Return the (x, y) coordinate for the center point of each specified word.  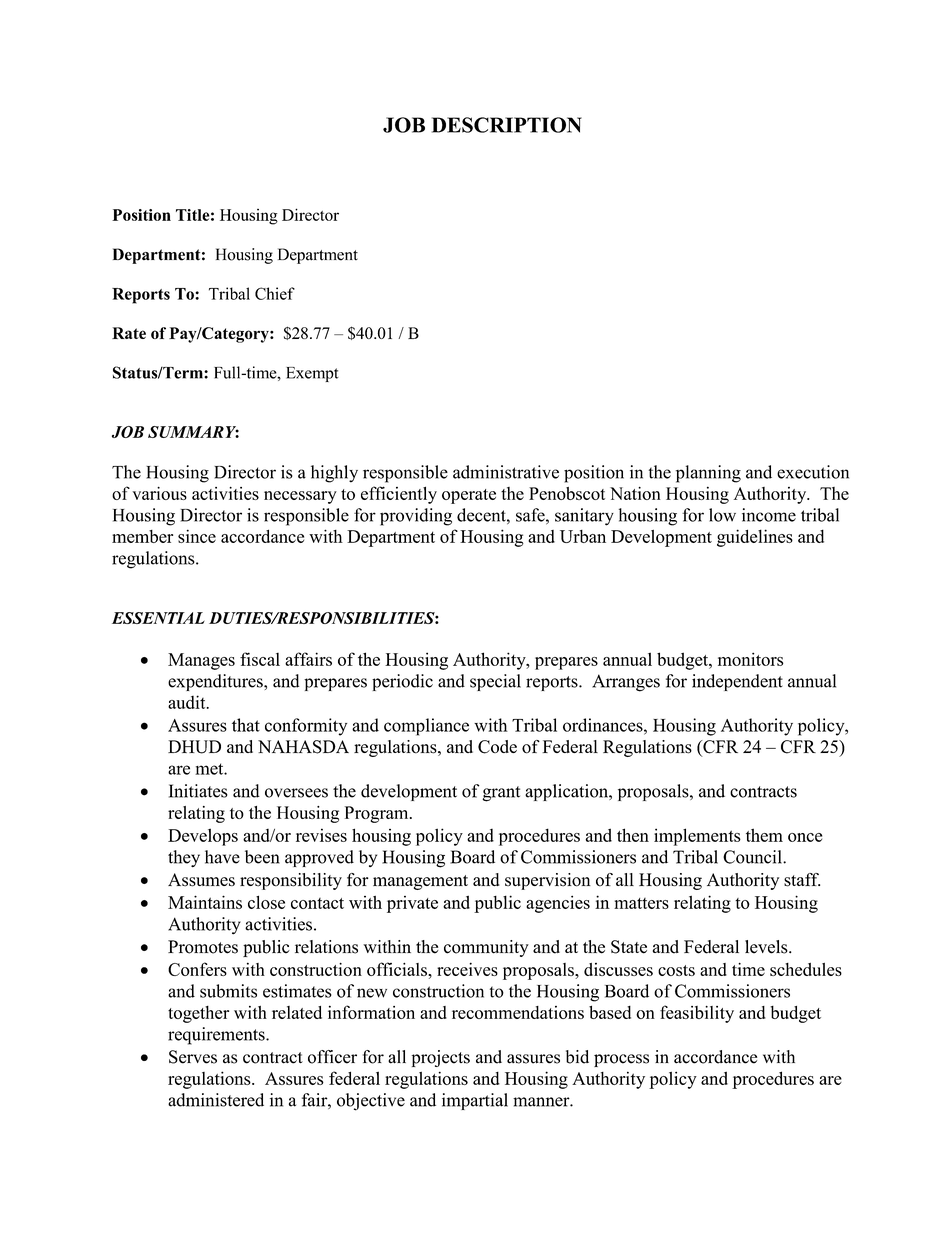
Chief (275, 293)
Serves (193, 1057)
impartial (475, 1101)
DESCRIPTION (507, 125)
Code (497, 747)
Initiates (198, 791)
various (159, 493)
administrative (506, 472)
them (764, 835)
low (722, 515)
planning (708, 474)
